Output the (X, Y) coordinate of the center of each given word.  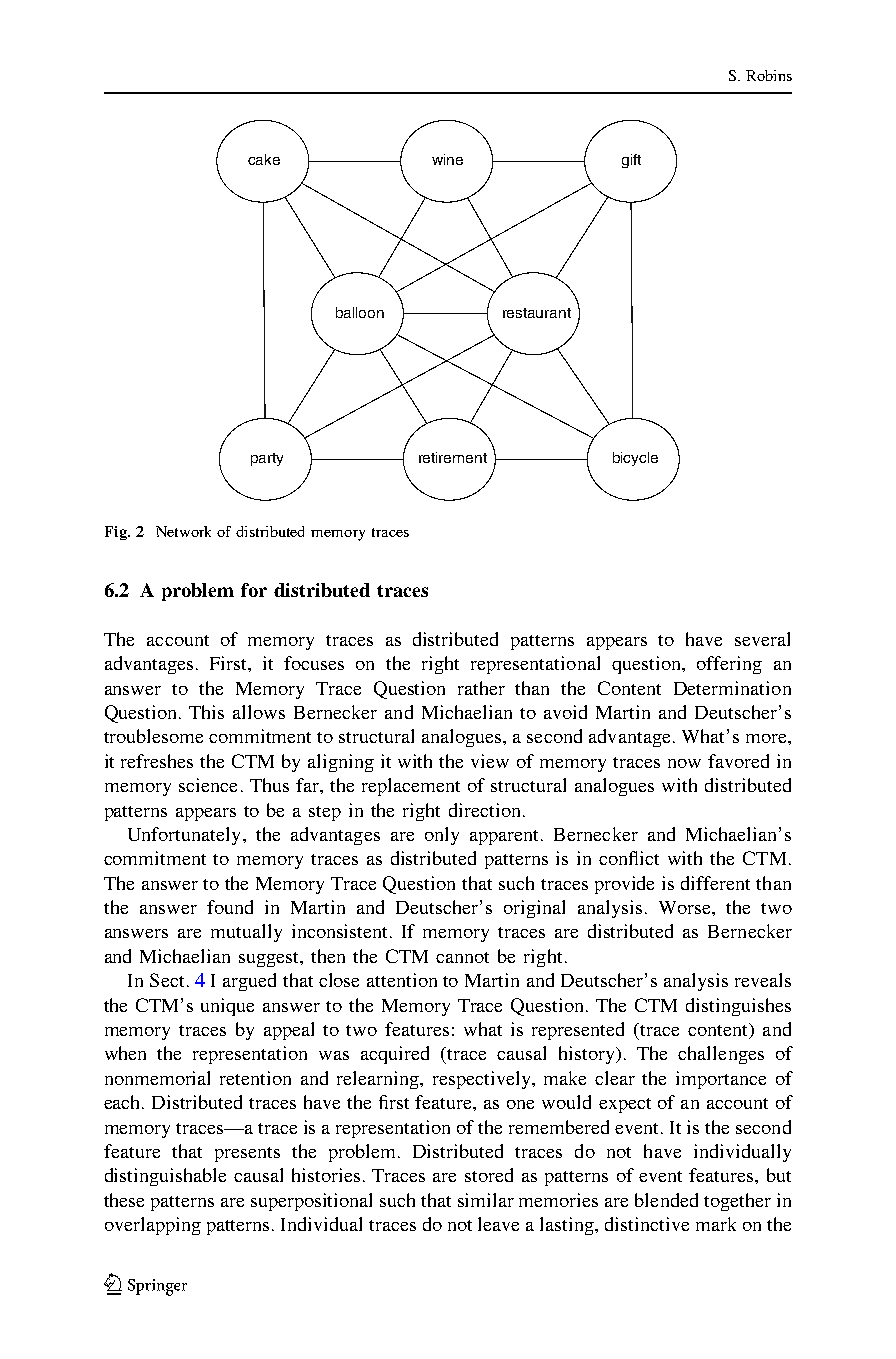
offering (729, 665)
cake (264, 159)
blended (666, 1200)
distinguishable (165, 1177)
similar (486, 1200)
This (206, 712)
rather (481, 688)
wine (447, 159)
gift (631, 161)
